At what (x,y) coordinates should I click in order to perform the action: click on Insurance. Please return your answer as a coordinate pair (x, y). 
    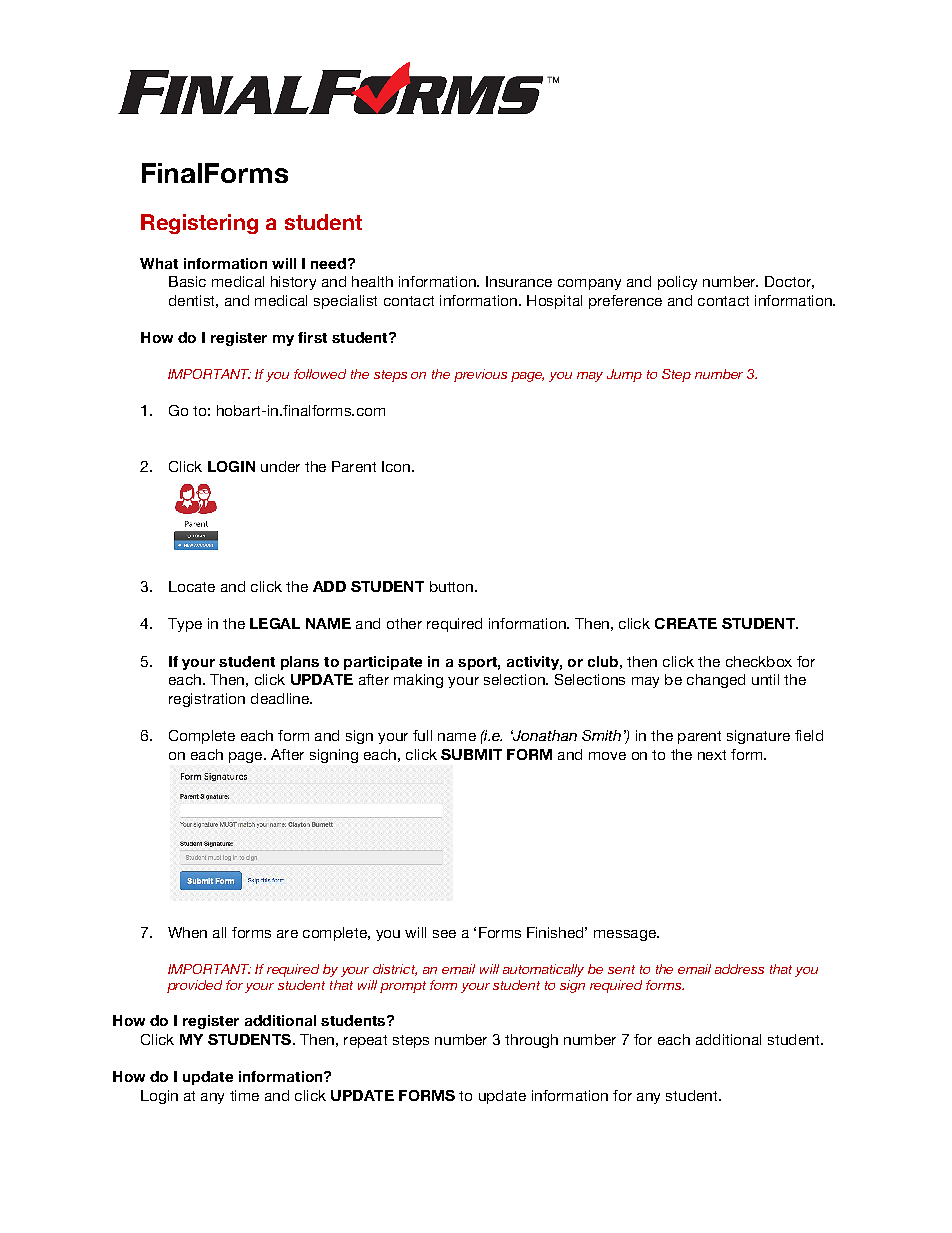
    Looking at the image, I should click on (519, 281).
